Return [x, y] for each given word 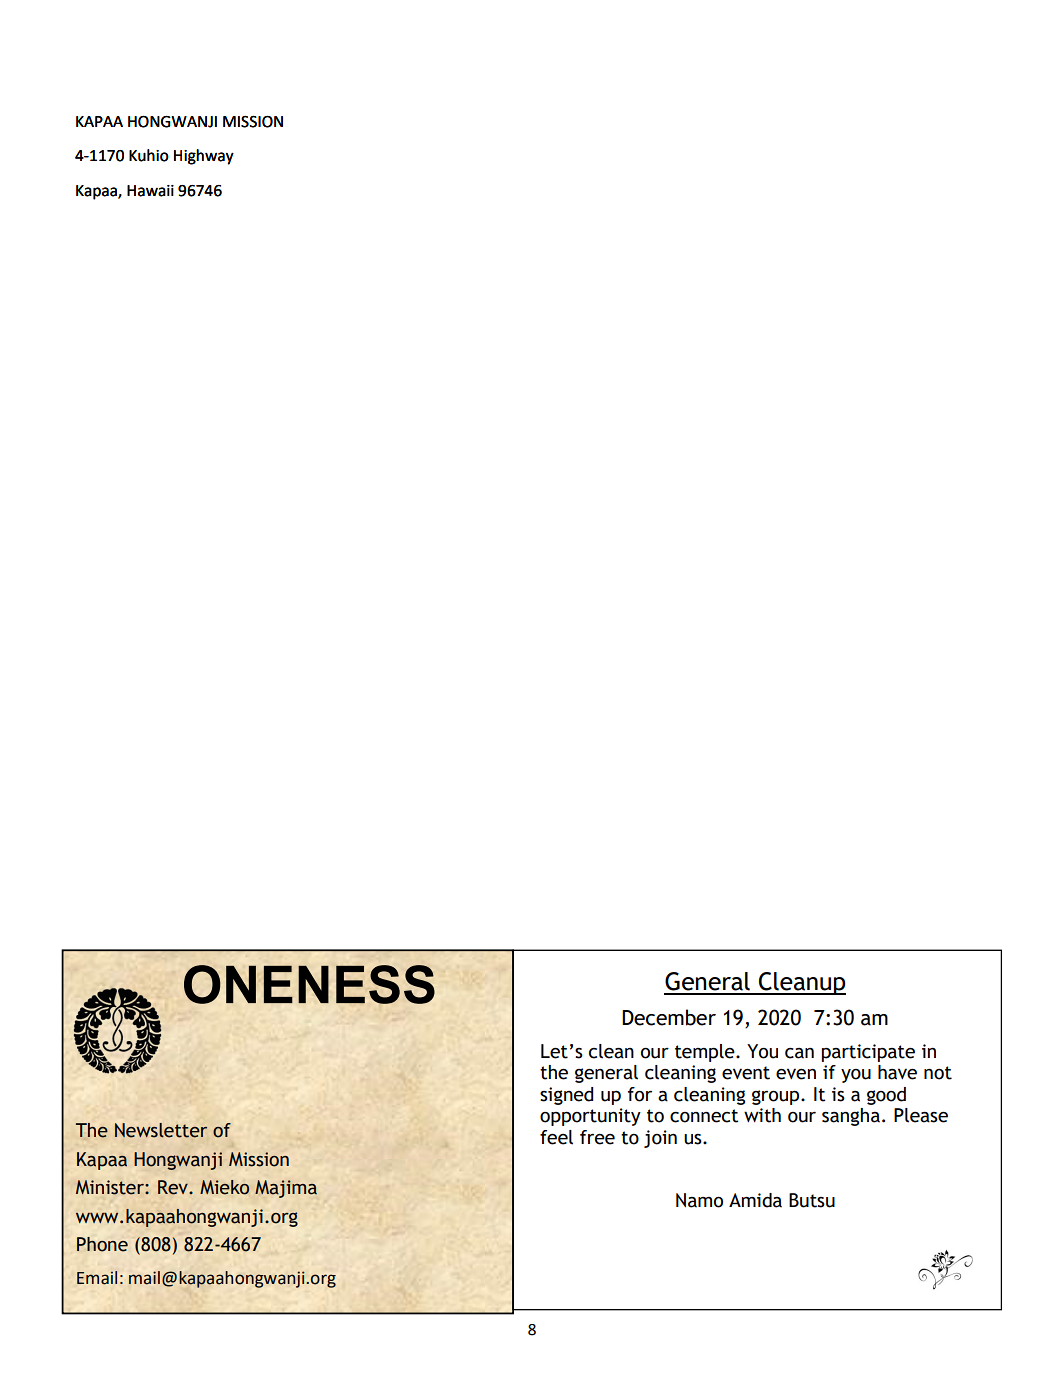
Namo [699, 1200]
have [897, 1072]
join [660, 1139]
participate [868, 1053]
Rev [174, 1187]
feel [556, 1137]
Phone [102, 1244]
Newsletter [161, 1130]
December [669, 1017]
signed [566, 1096]
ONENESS [309, 984]
